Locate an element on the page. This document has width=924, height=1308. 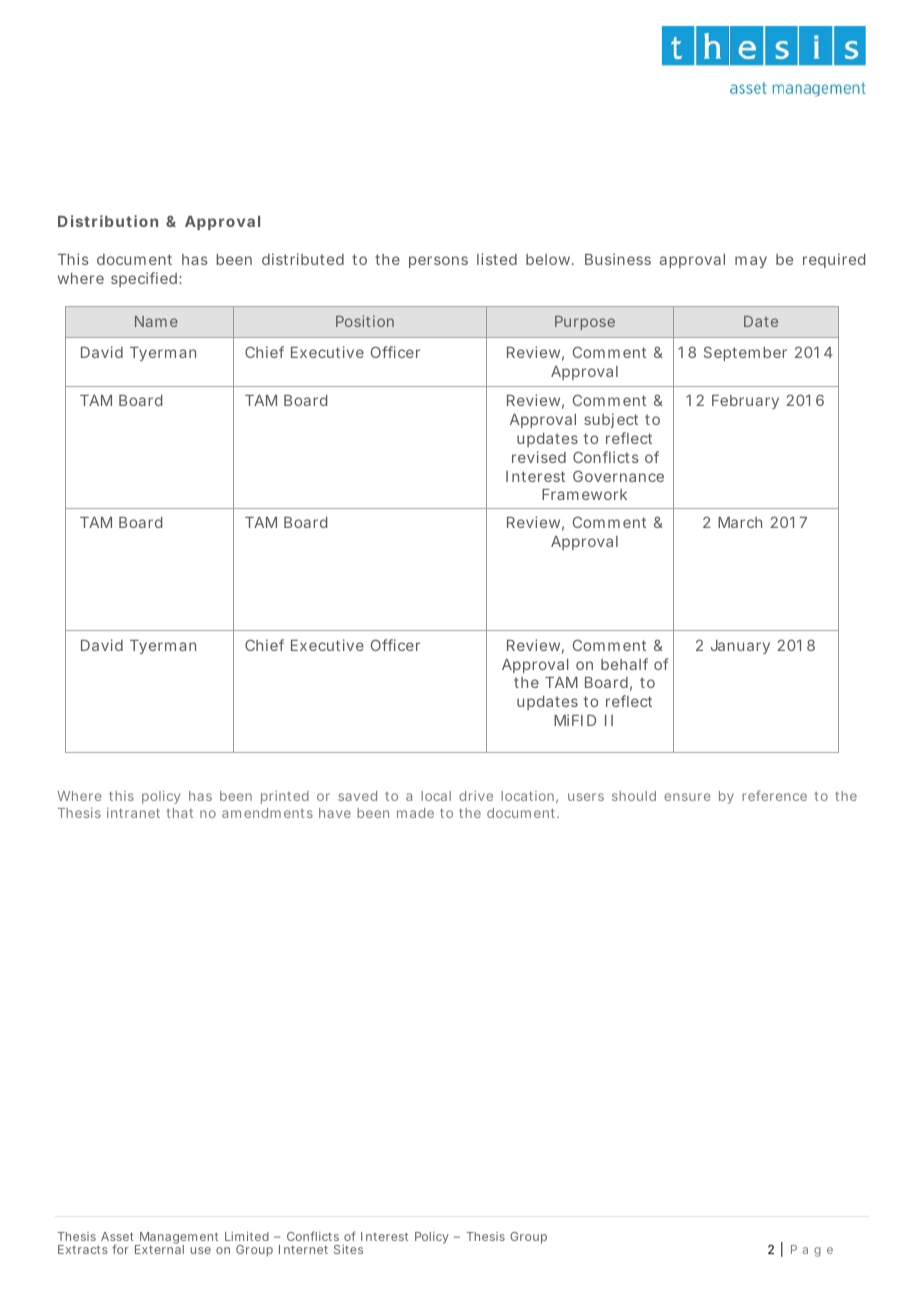
may is located at coordinates (751, 262).
